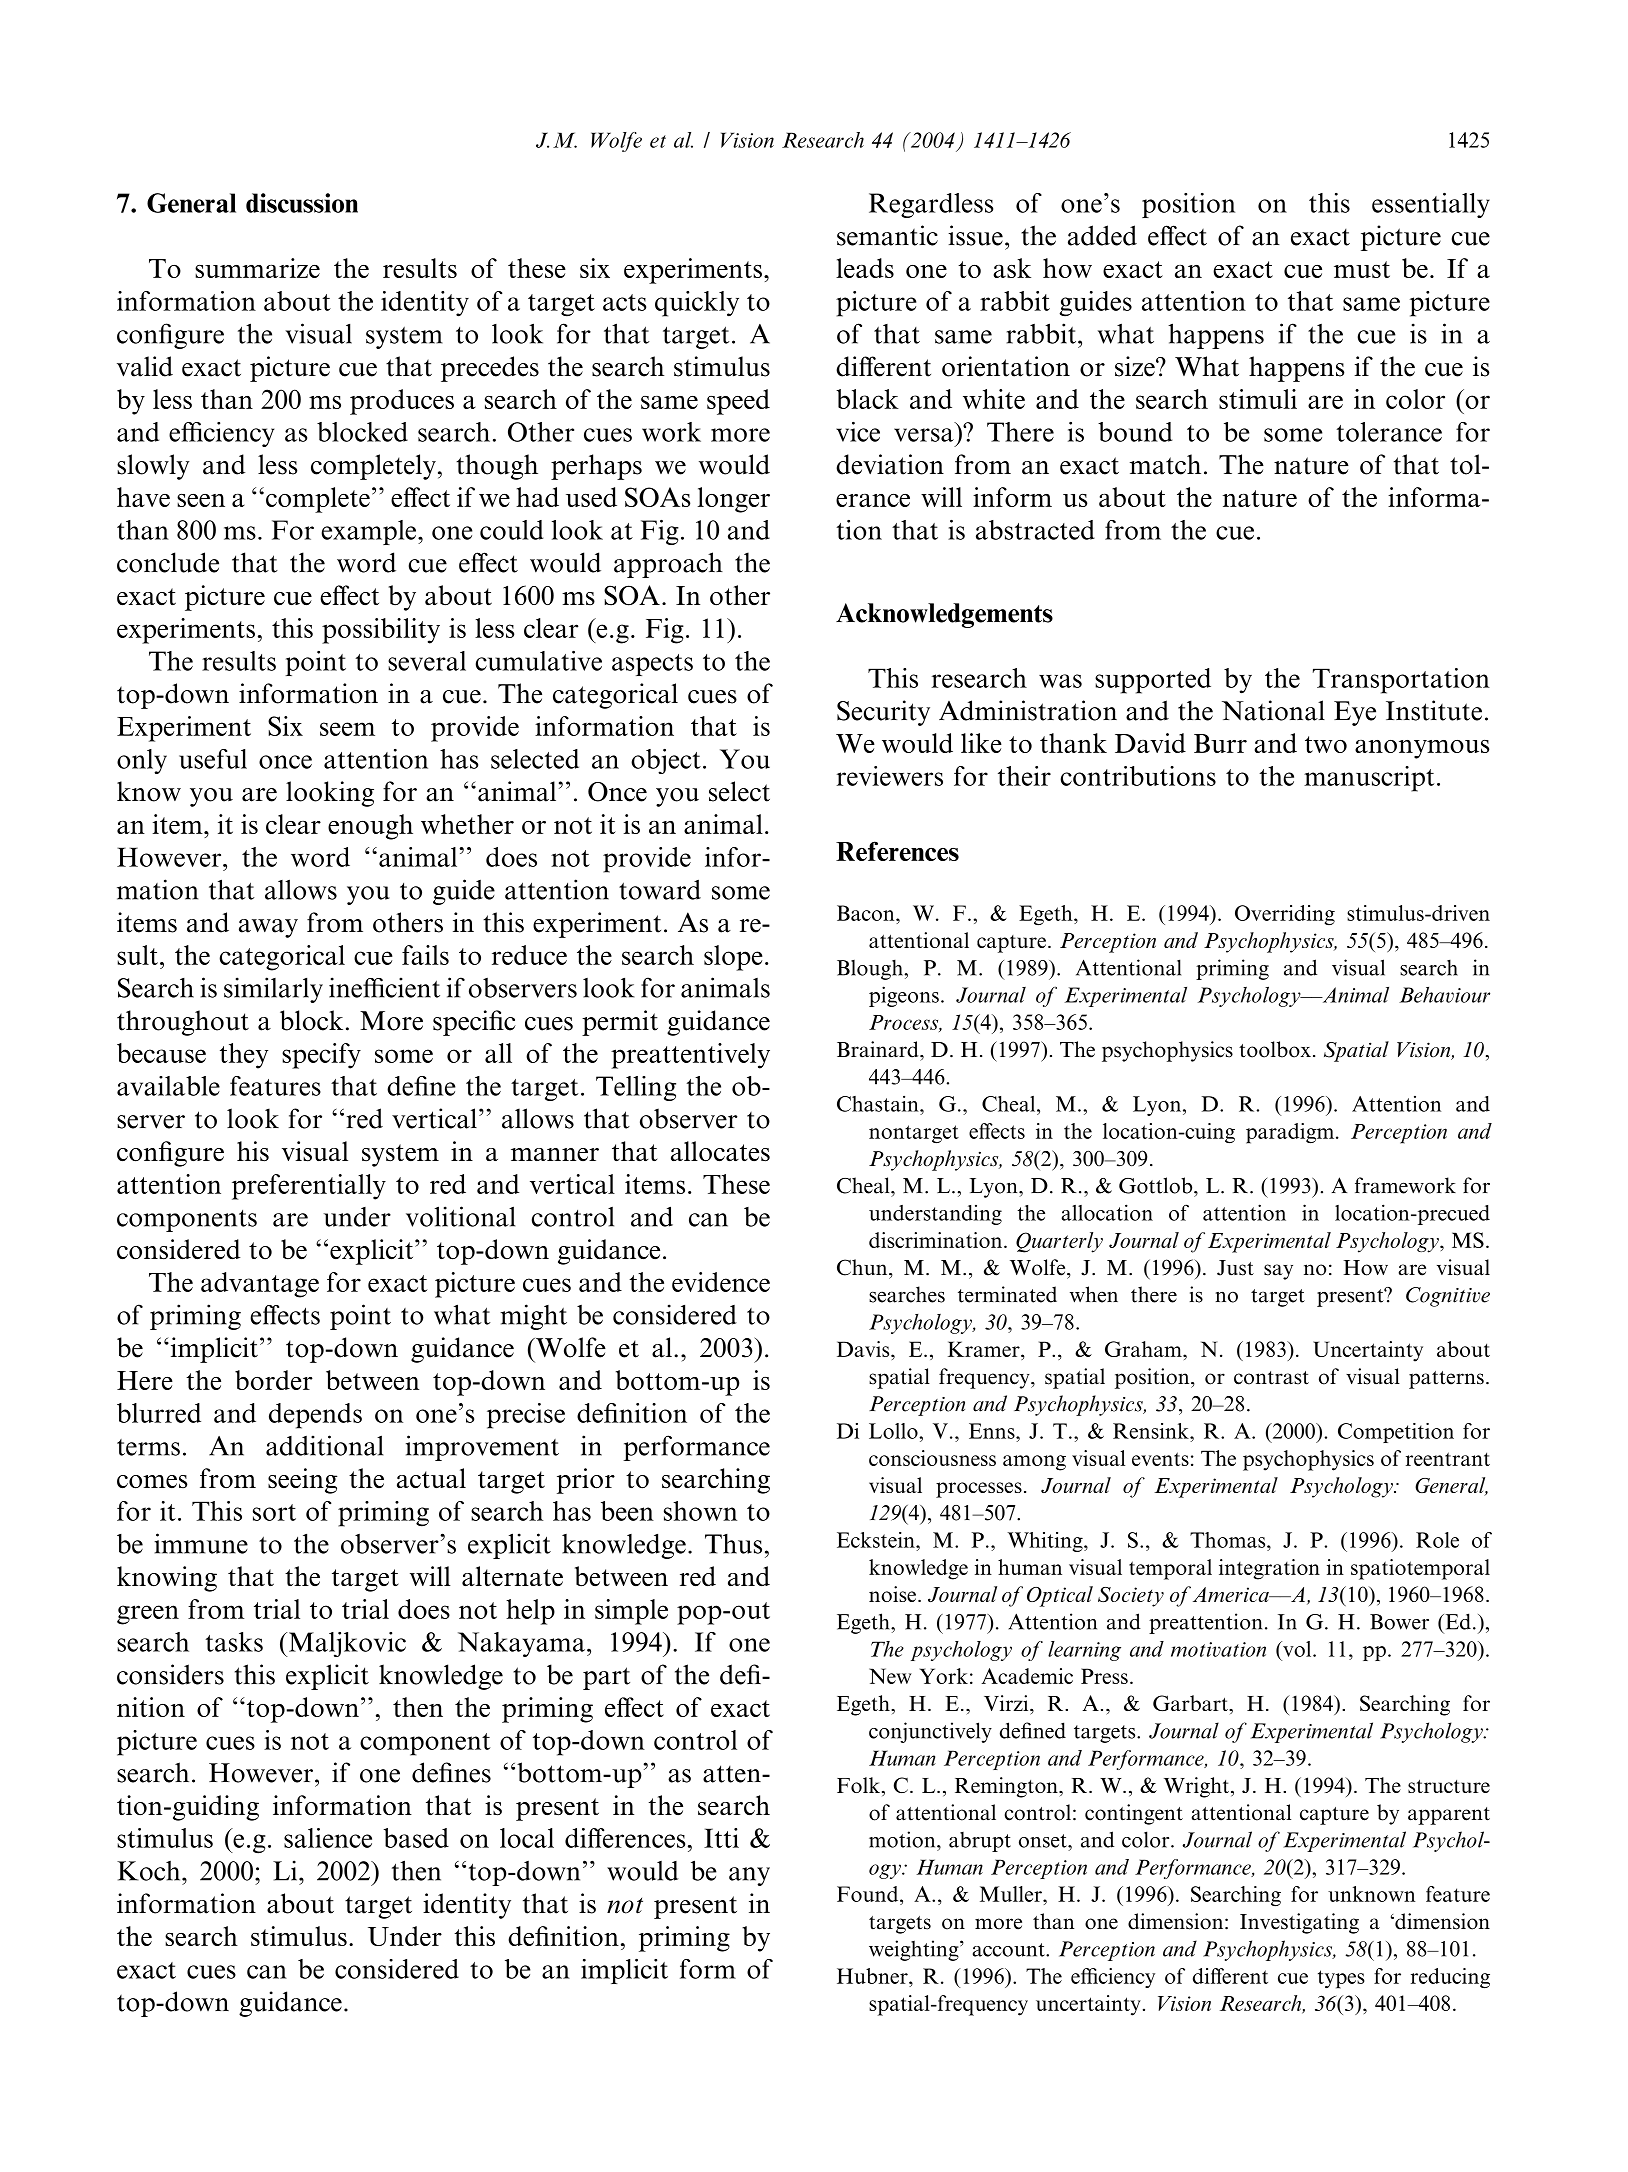 This screenshot has height=2172, width=1628. What do you see at coordinates (328, 1838) in the screenshot?
I see `salience` at bounding box center [328, 1838].
